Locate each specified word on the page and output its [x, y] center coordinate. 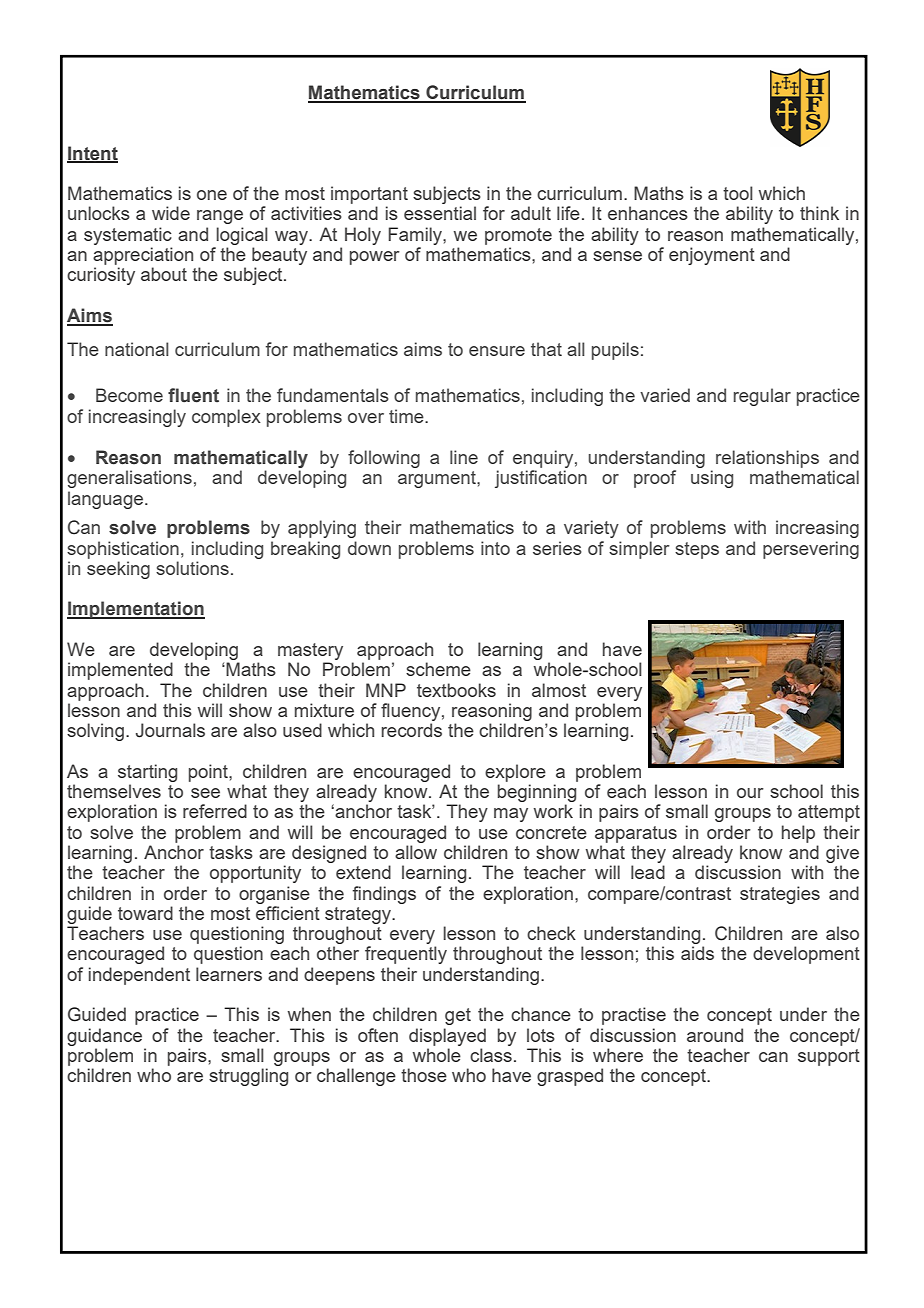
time [407, 416]
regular [762, 397]
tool [738, 193]
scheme [438, 669]
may [511, 815]
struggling [248, 1077]
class [491, 1055]
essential [440, 213]
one [212, 195]
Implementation [136, 610]
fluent [193, 395]
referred [215, 811]
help [798, 834]
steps [697, 550]
